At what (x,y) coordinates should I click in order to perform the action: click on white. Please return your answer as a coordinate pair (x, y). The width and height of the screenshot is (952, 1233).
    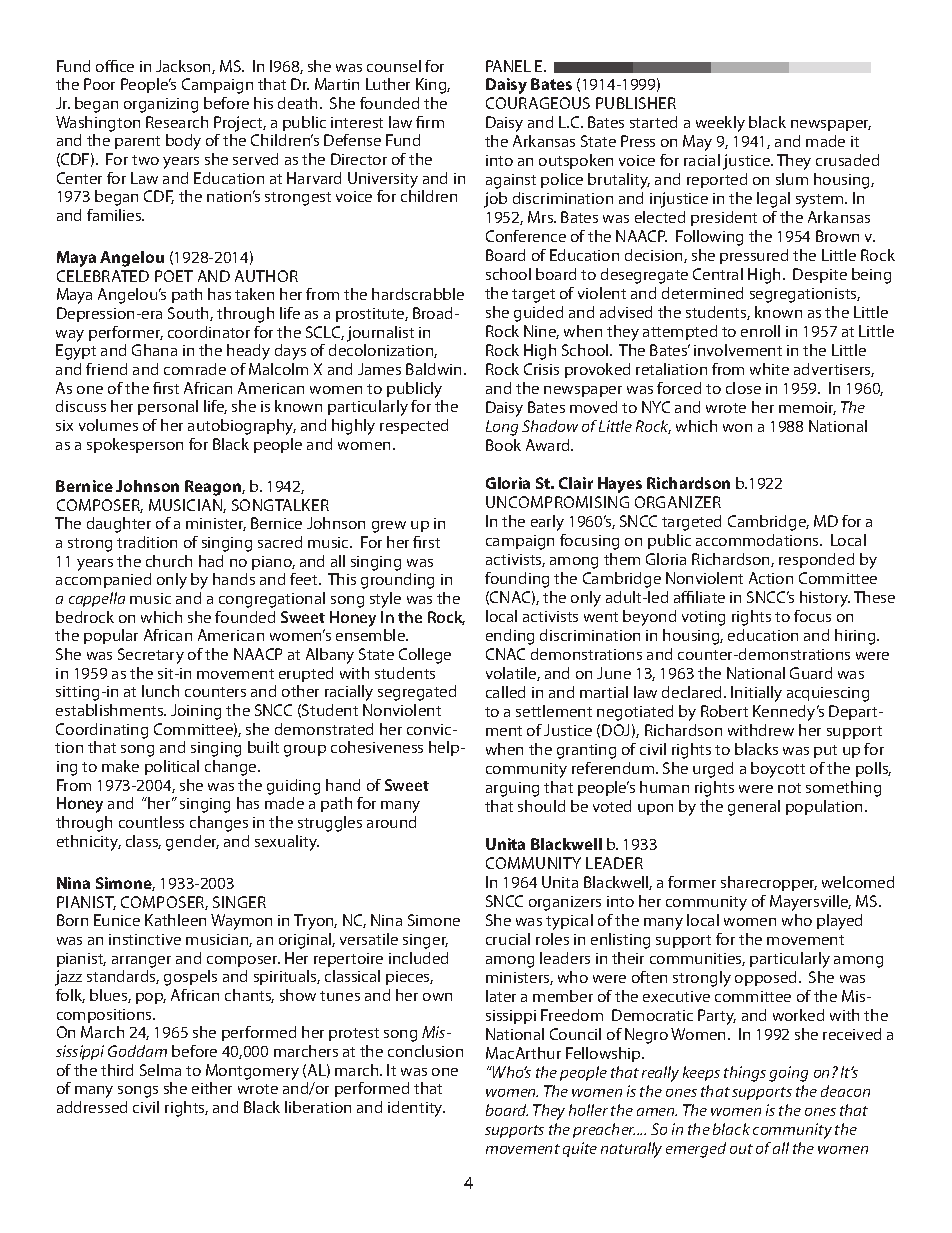
    Looking at the image, I should click on (769, 369).
